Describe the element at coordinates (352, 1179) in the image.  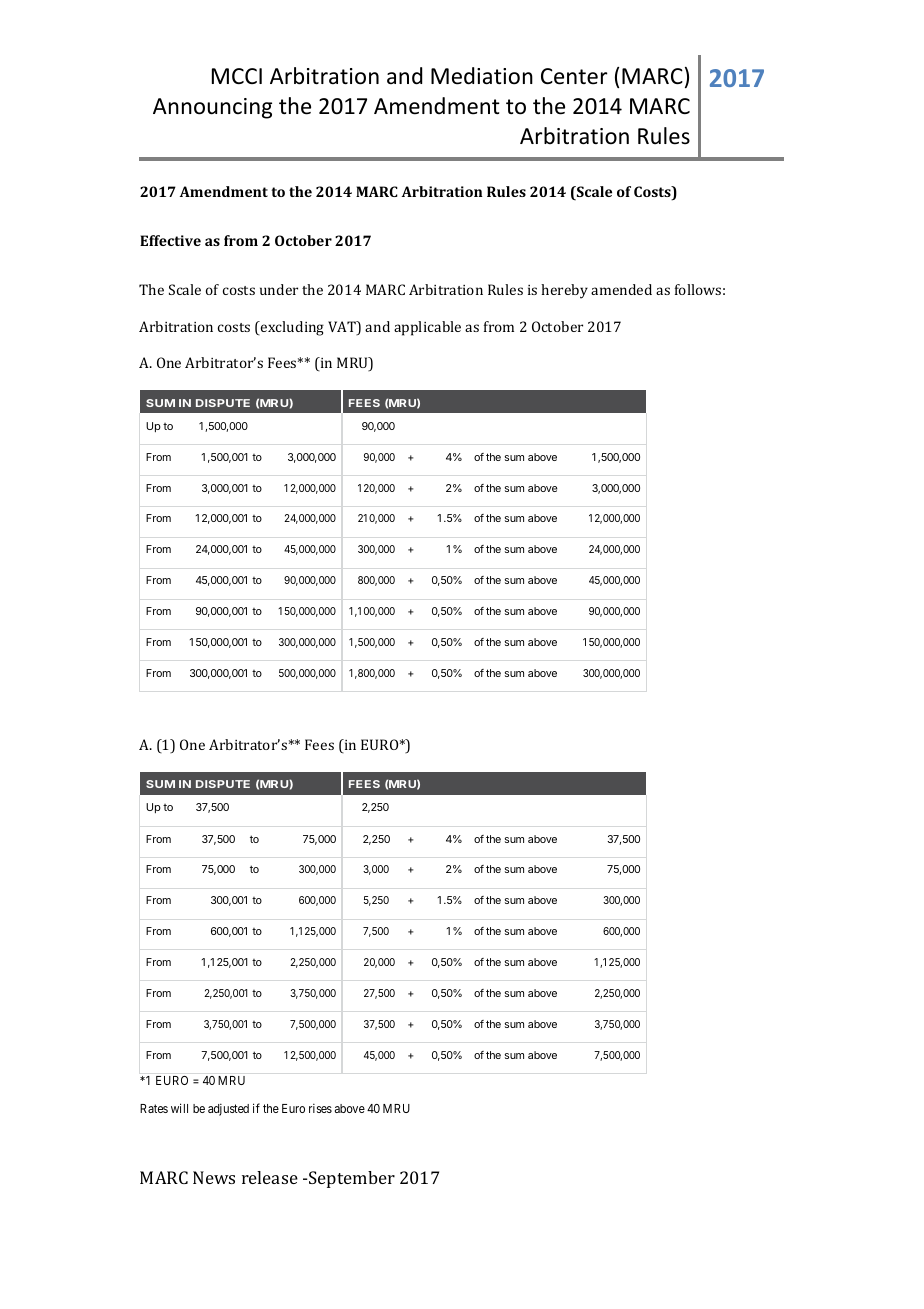
I see `September` at that location.
